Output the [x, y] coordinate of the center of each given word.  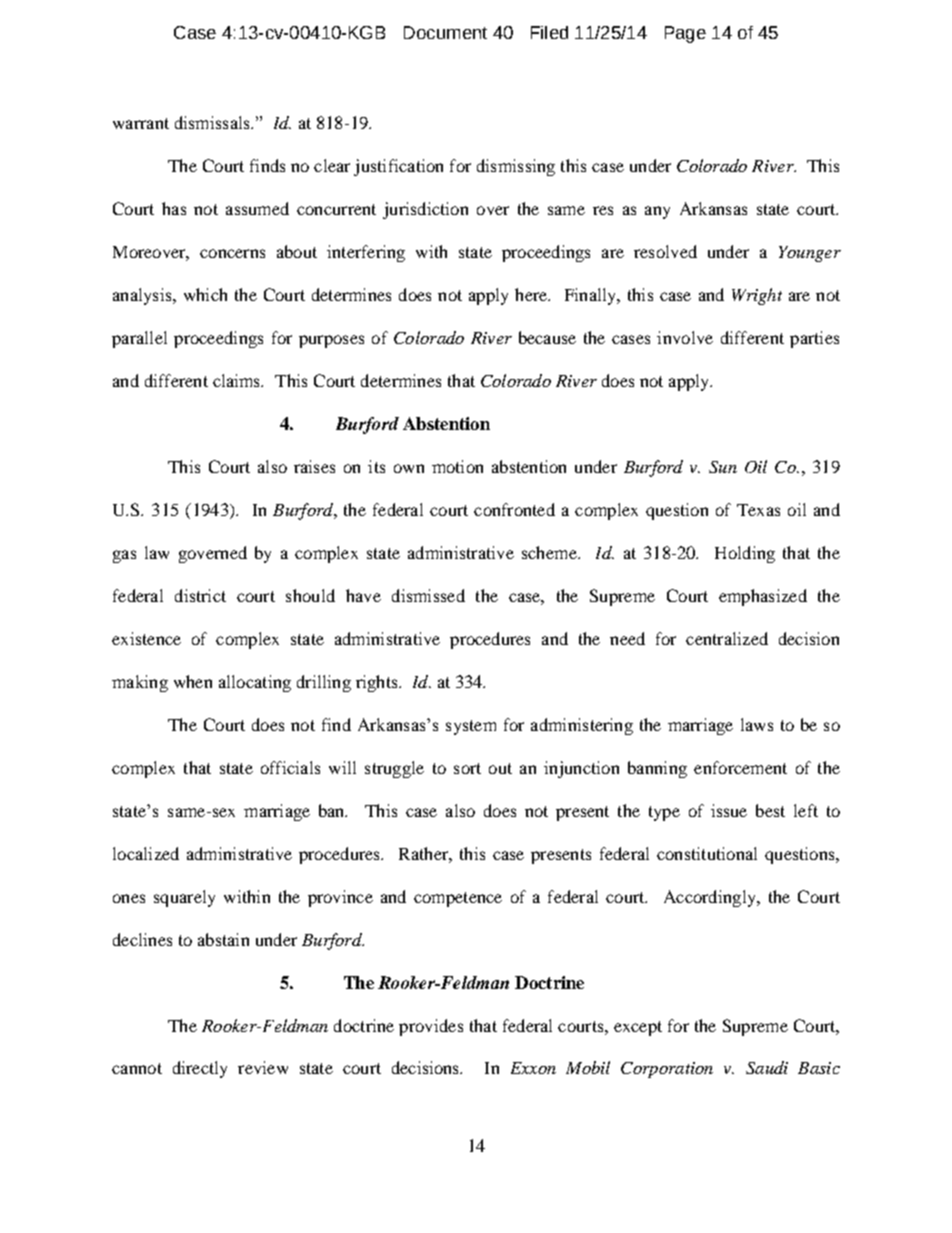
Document [445, 32]
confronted [514, 509]
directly [200, 1069]
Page [685, 34]
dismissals [213, 122]
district [200, 595]
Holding [745, 554]
